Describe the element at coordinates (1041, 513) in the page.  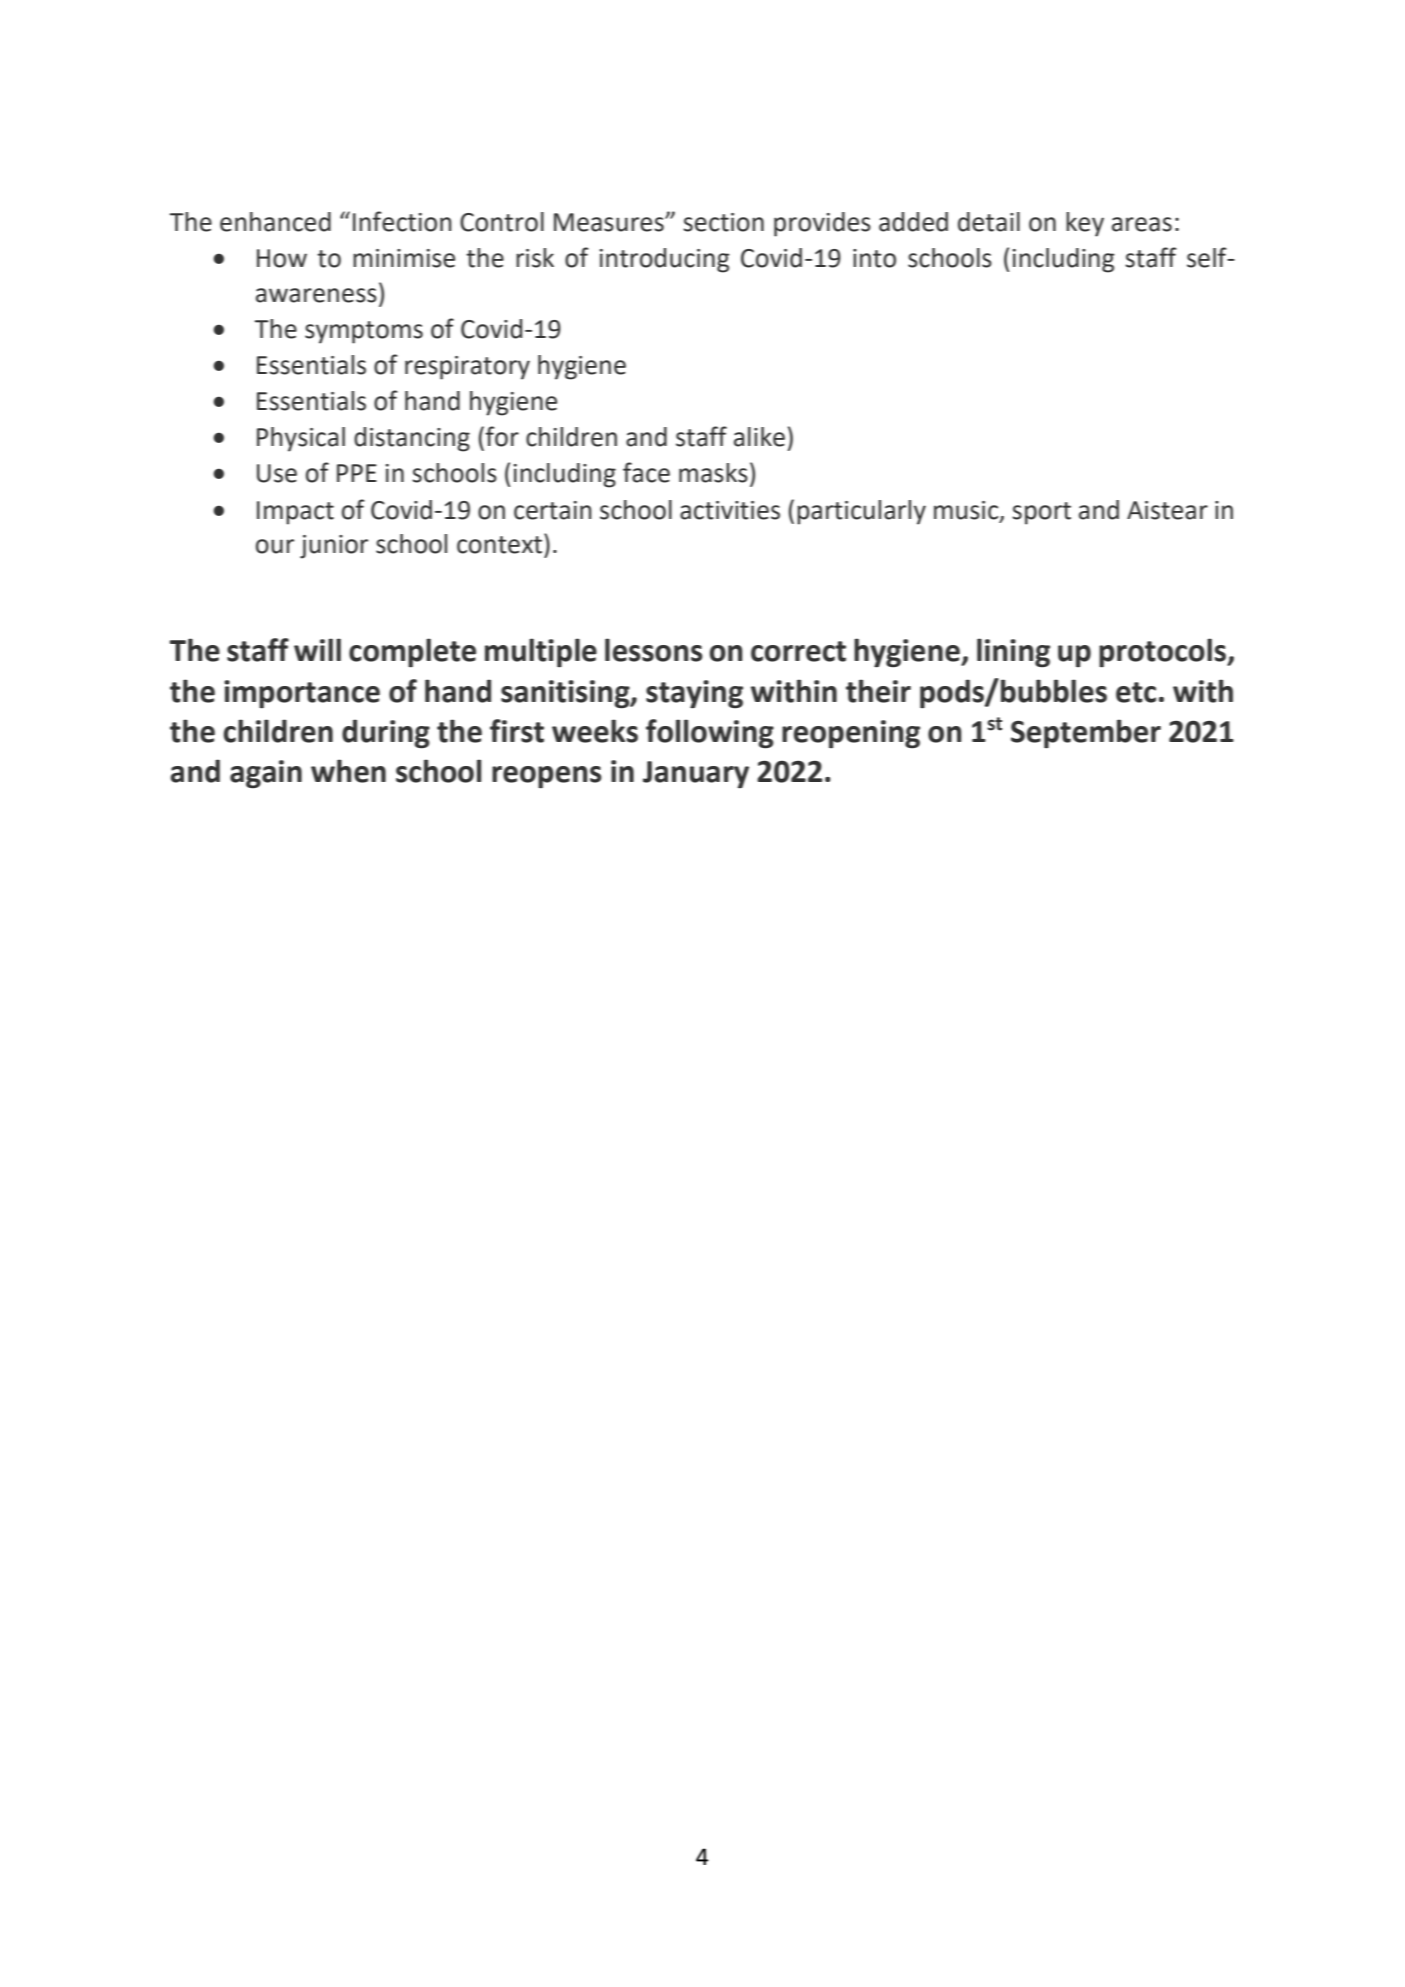
I see `sport` at that location.
